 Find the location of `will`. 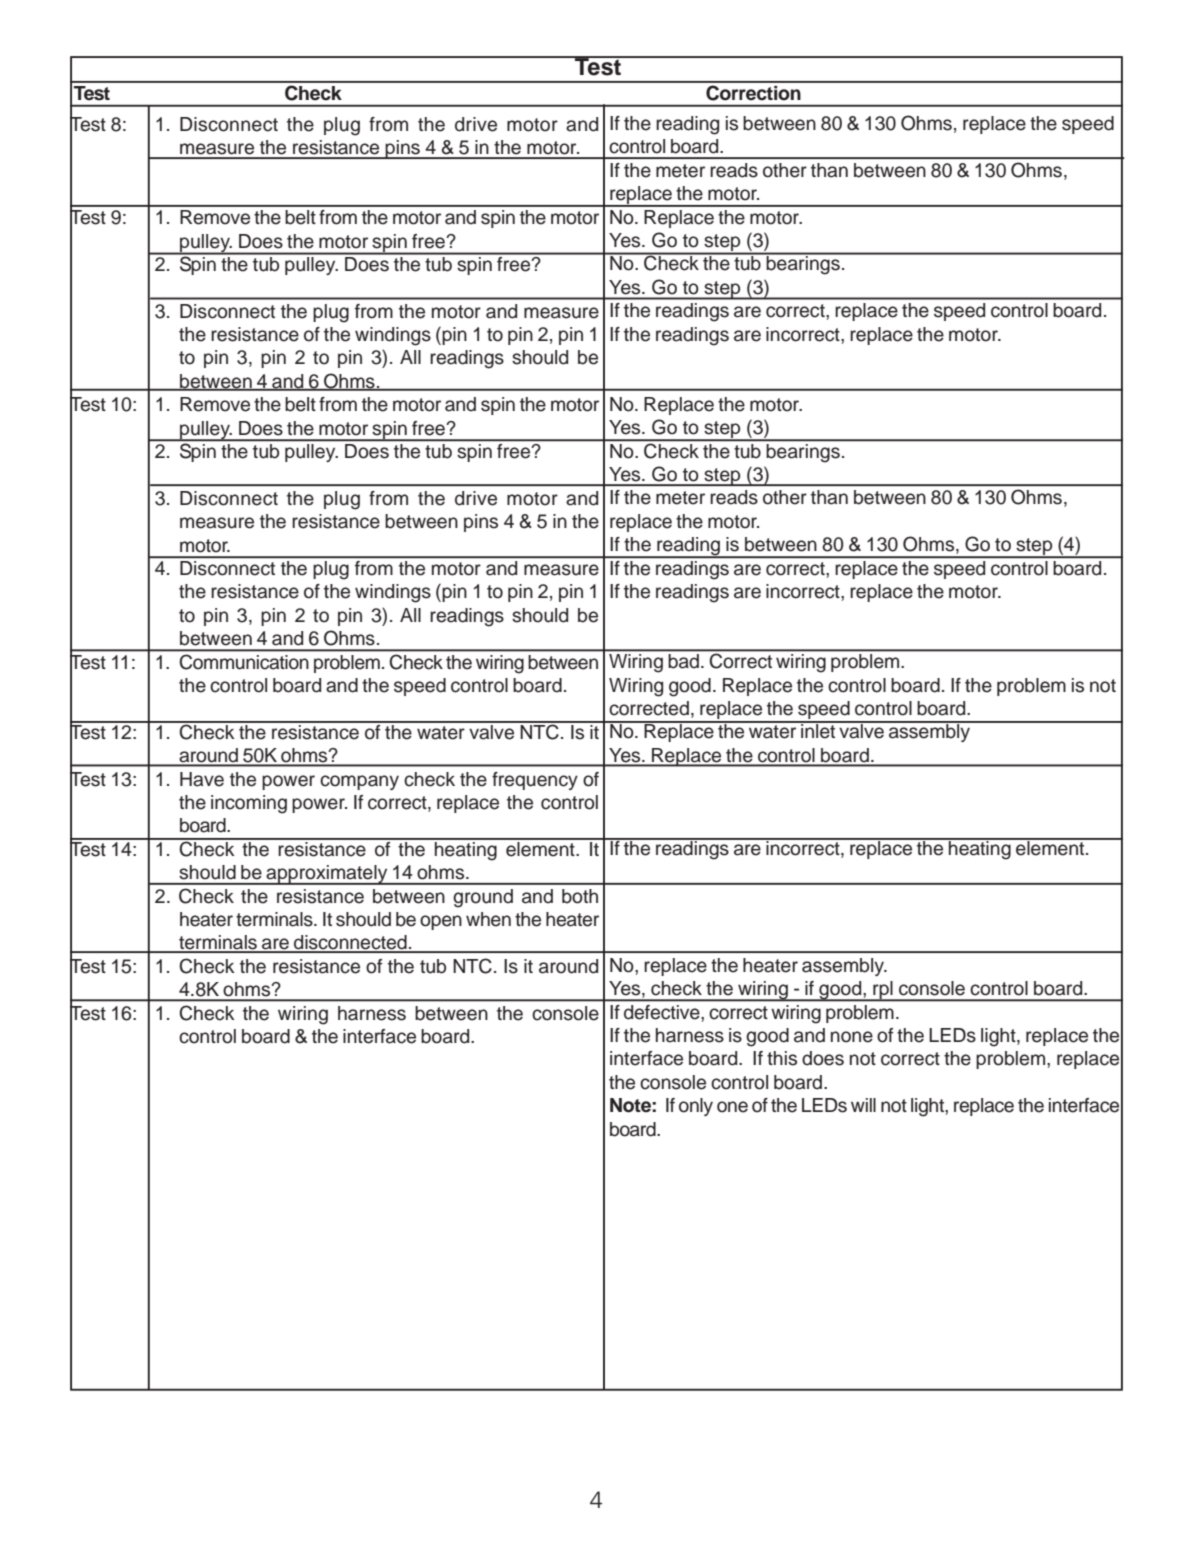

will is located at coordinates (863, 1105).
